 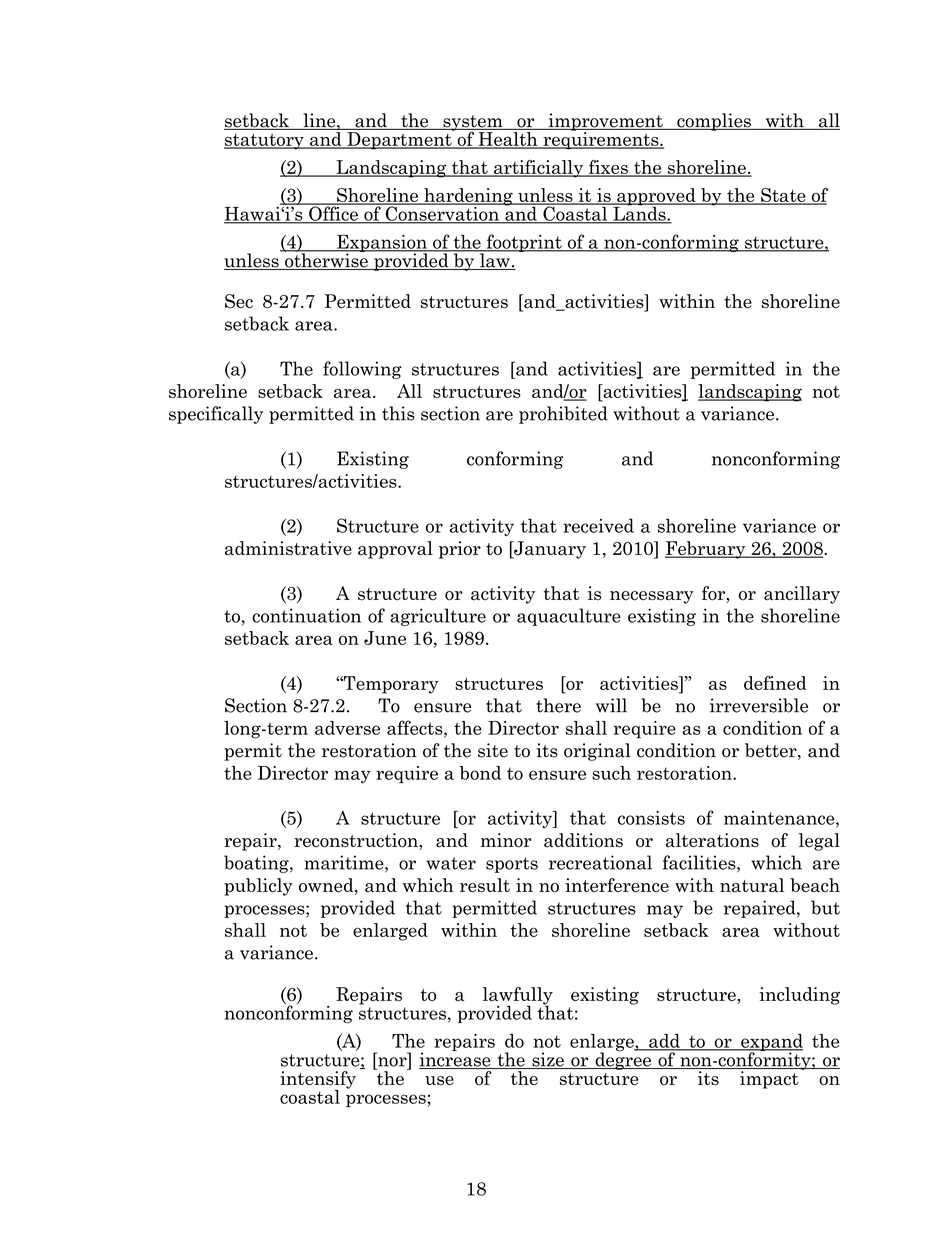 I want to click on following, so click(x=362, y=370).
